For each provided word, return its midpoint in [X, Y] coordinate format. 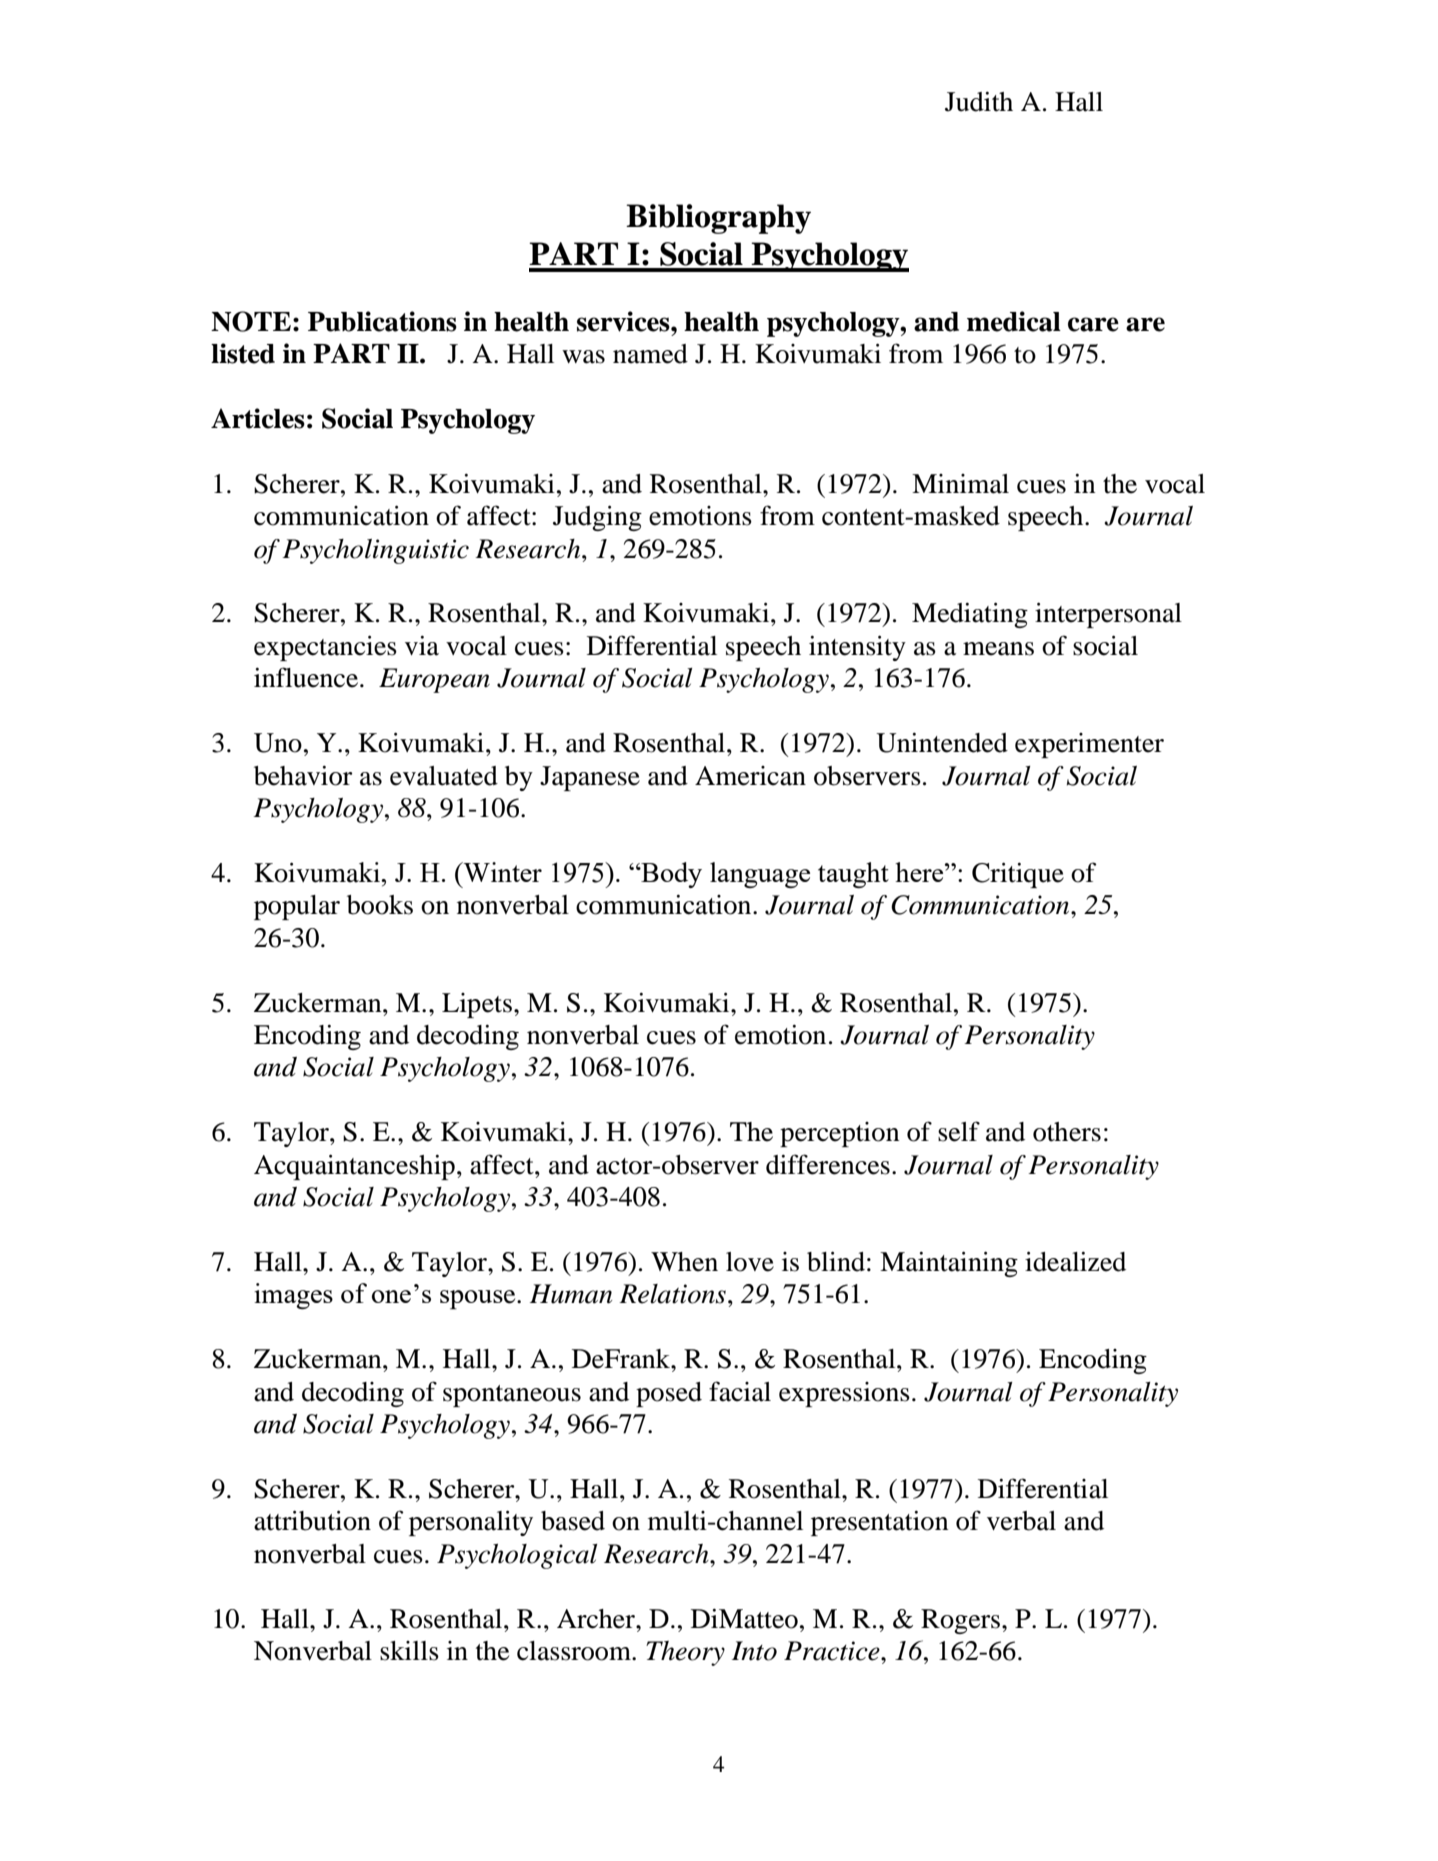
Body [670, 875]
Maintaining [949, 1264]
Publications [382, 321]
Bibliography [718, 219]
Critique [1018, 875]
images [293, 1296]
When [684, 1262]
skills [409, 1651]
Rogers [960, 1621]
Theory [685, 1653]
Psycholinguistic [376, 551]
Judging [597, 518]
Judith [979, 101]
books [380, 905]
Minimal [960, 484]
